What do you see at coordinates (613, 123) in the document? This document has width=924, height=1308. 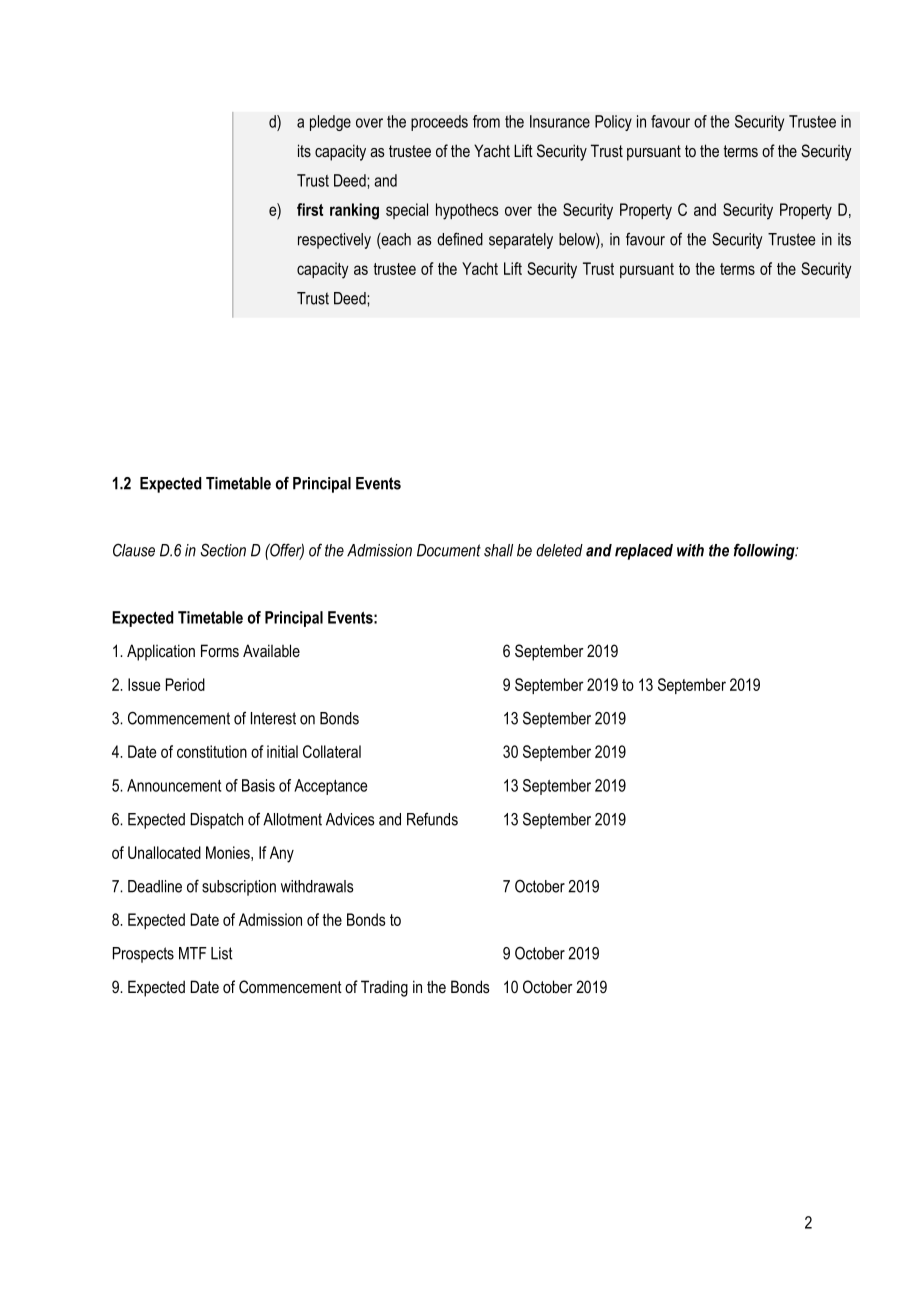 I see `Policy` at bounding box center [613, 123].
